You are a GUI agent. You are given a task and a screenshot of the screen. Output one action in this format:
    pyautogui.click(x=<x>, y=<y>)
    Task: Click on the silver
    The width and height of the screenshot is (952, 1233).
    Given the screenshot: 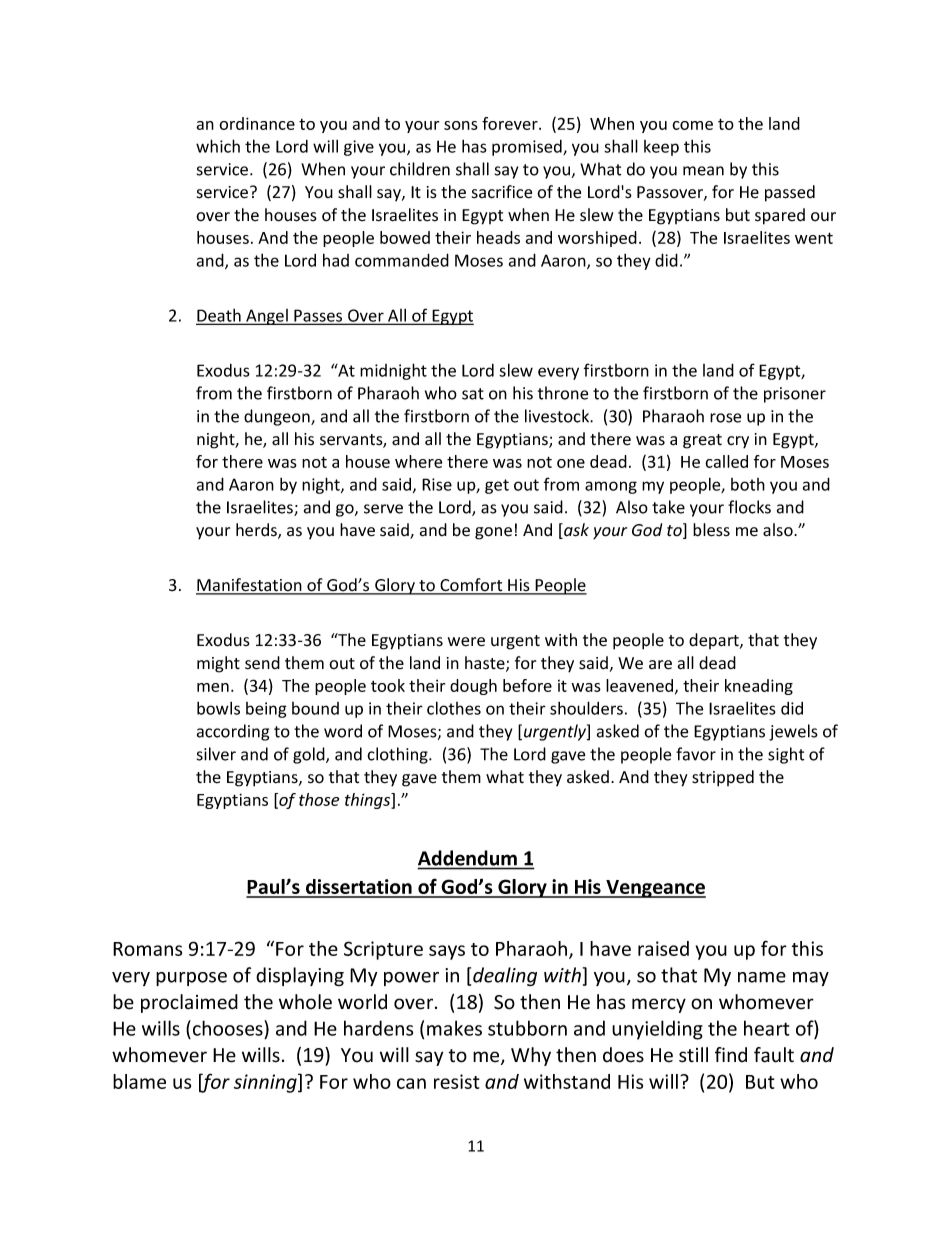 What is the action you would take?
    pyautogui.click(x=216, y=754)
